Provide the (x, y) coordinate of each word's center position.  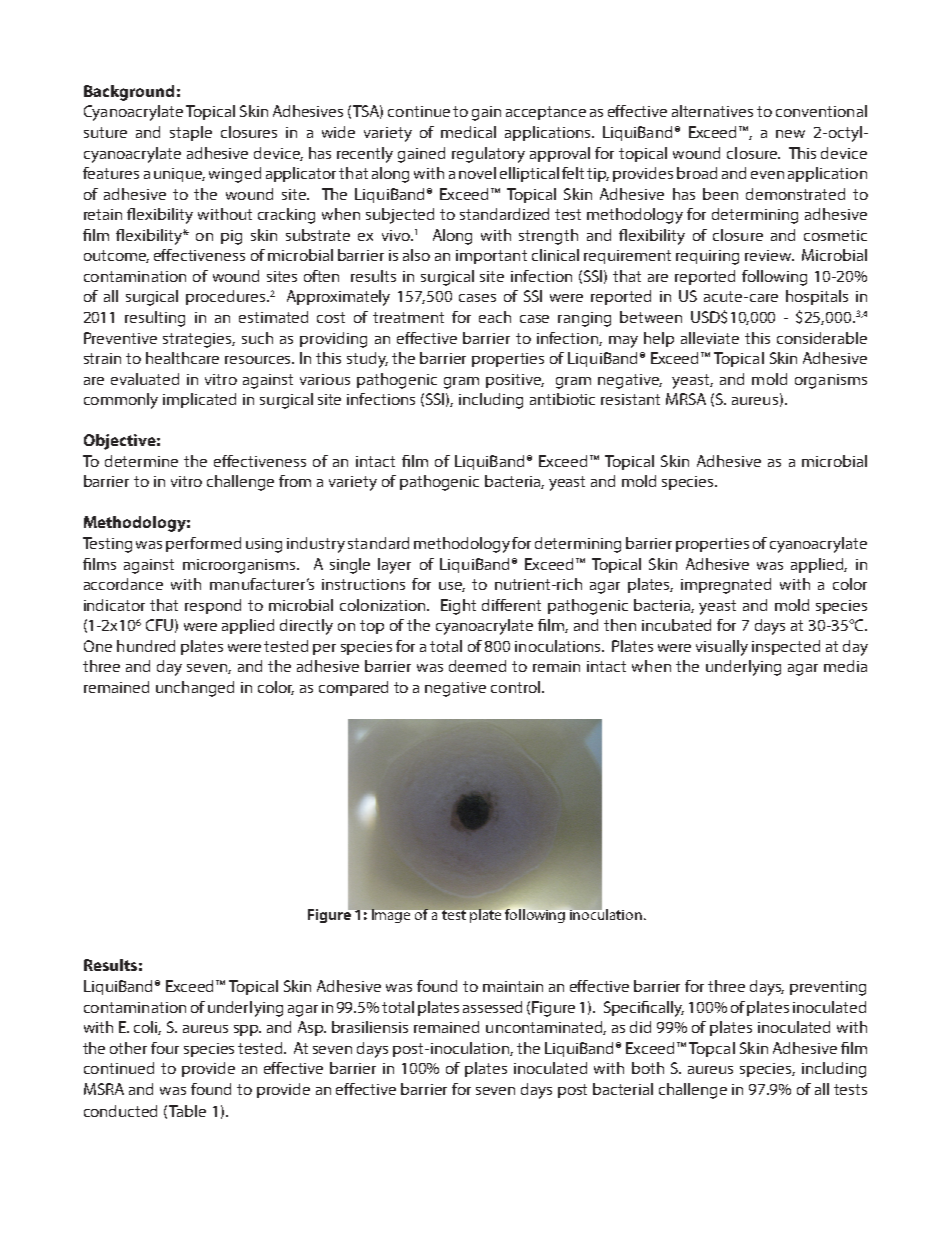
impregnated (726, 586)
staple (191, 133)
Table (187, 1111)
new (790, 134)
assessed (492, 1007)
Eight (458, 607)
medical (468, 132)
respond (213, 606)
